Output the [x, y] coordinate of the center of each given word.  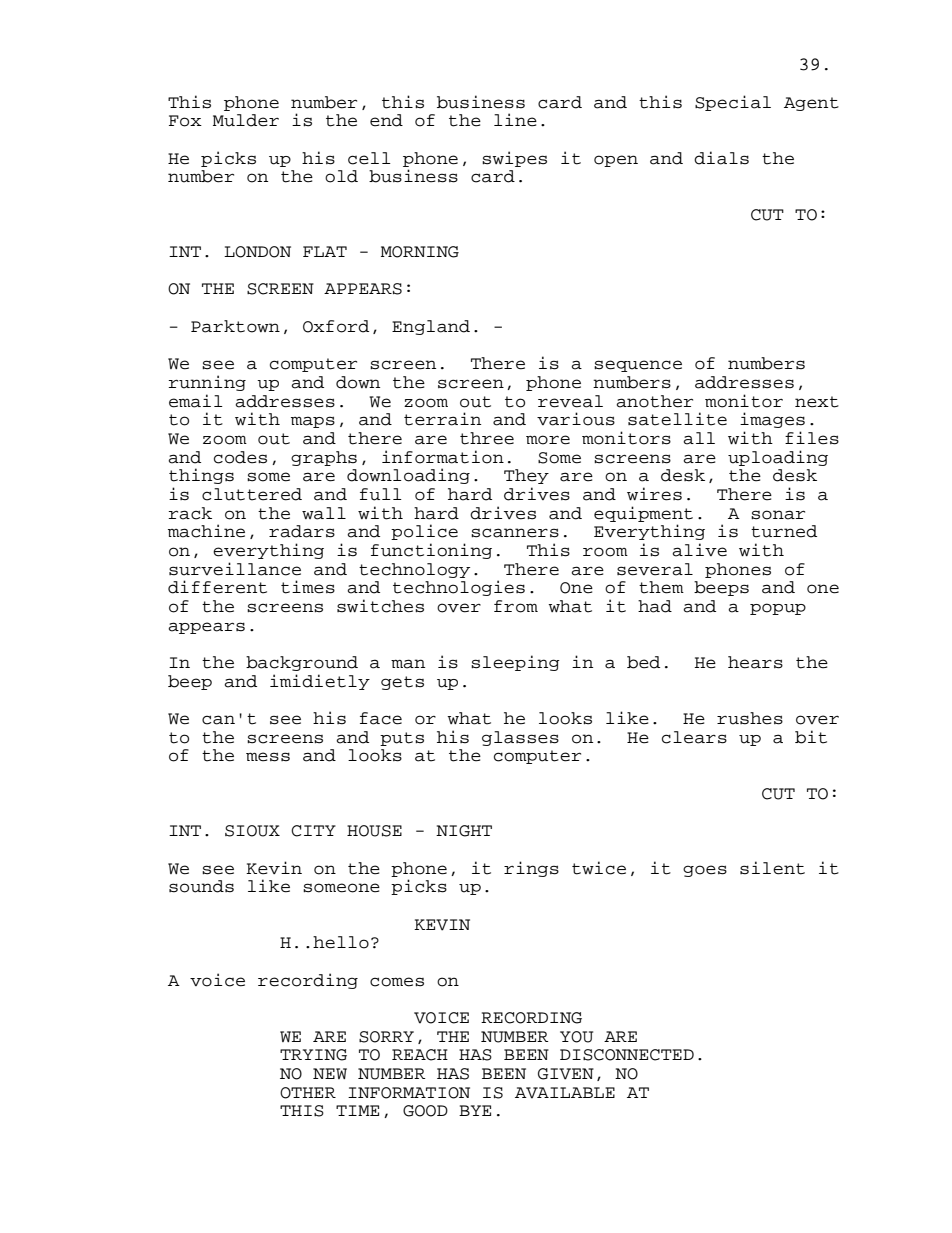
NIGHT [464, 831]
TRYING [313, 1055]
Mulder [246, 120]
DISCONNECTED [627, 1055]
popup [778, 609]
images [772, 420]
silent [772, 868]
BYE [475, 1110]
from [516, 606]
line [515, 120]
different [217, 587]
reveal [570, 401]
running [207, 383]
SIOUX [252, 831]
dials [721, 158]
